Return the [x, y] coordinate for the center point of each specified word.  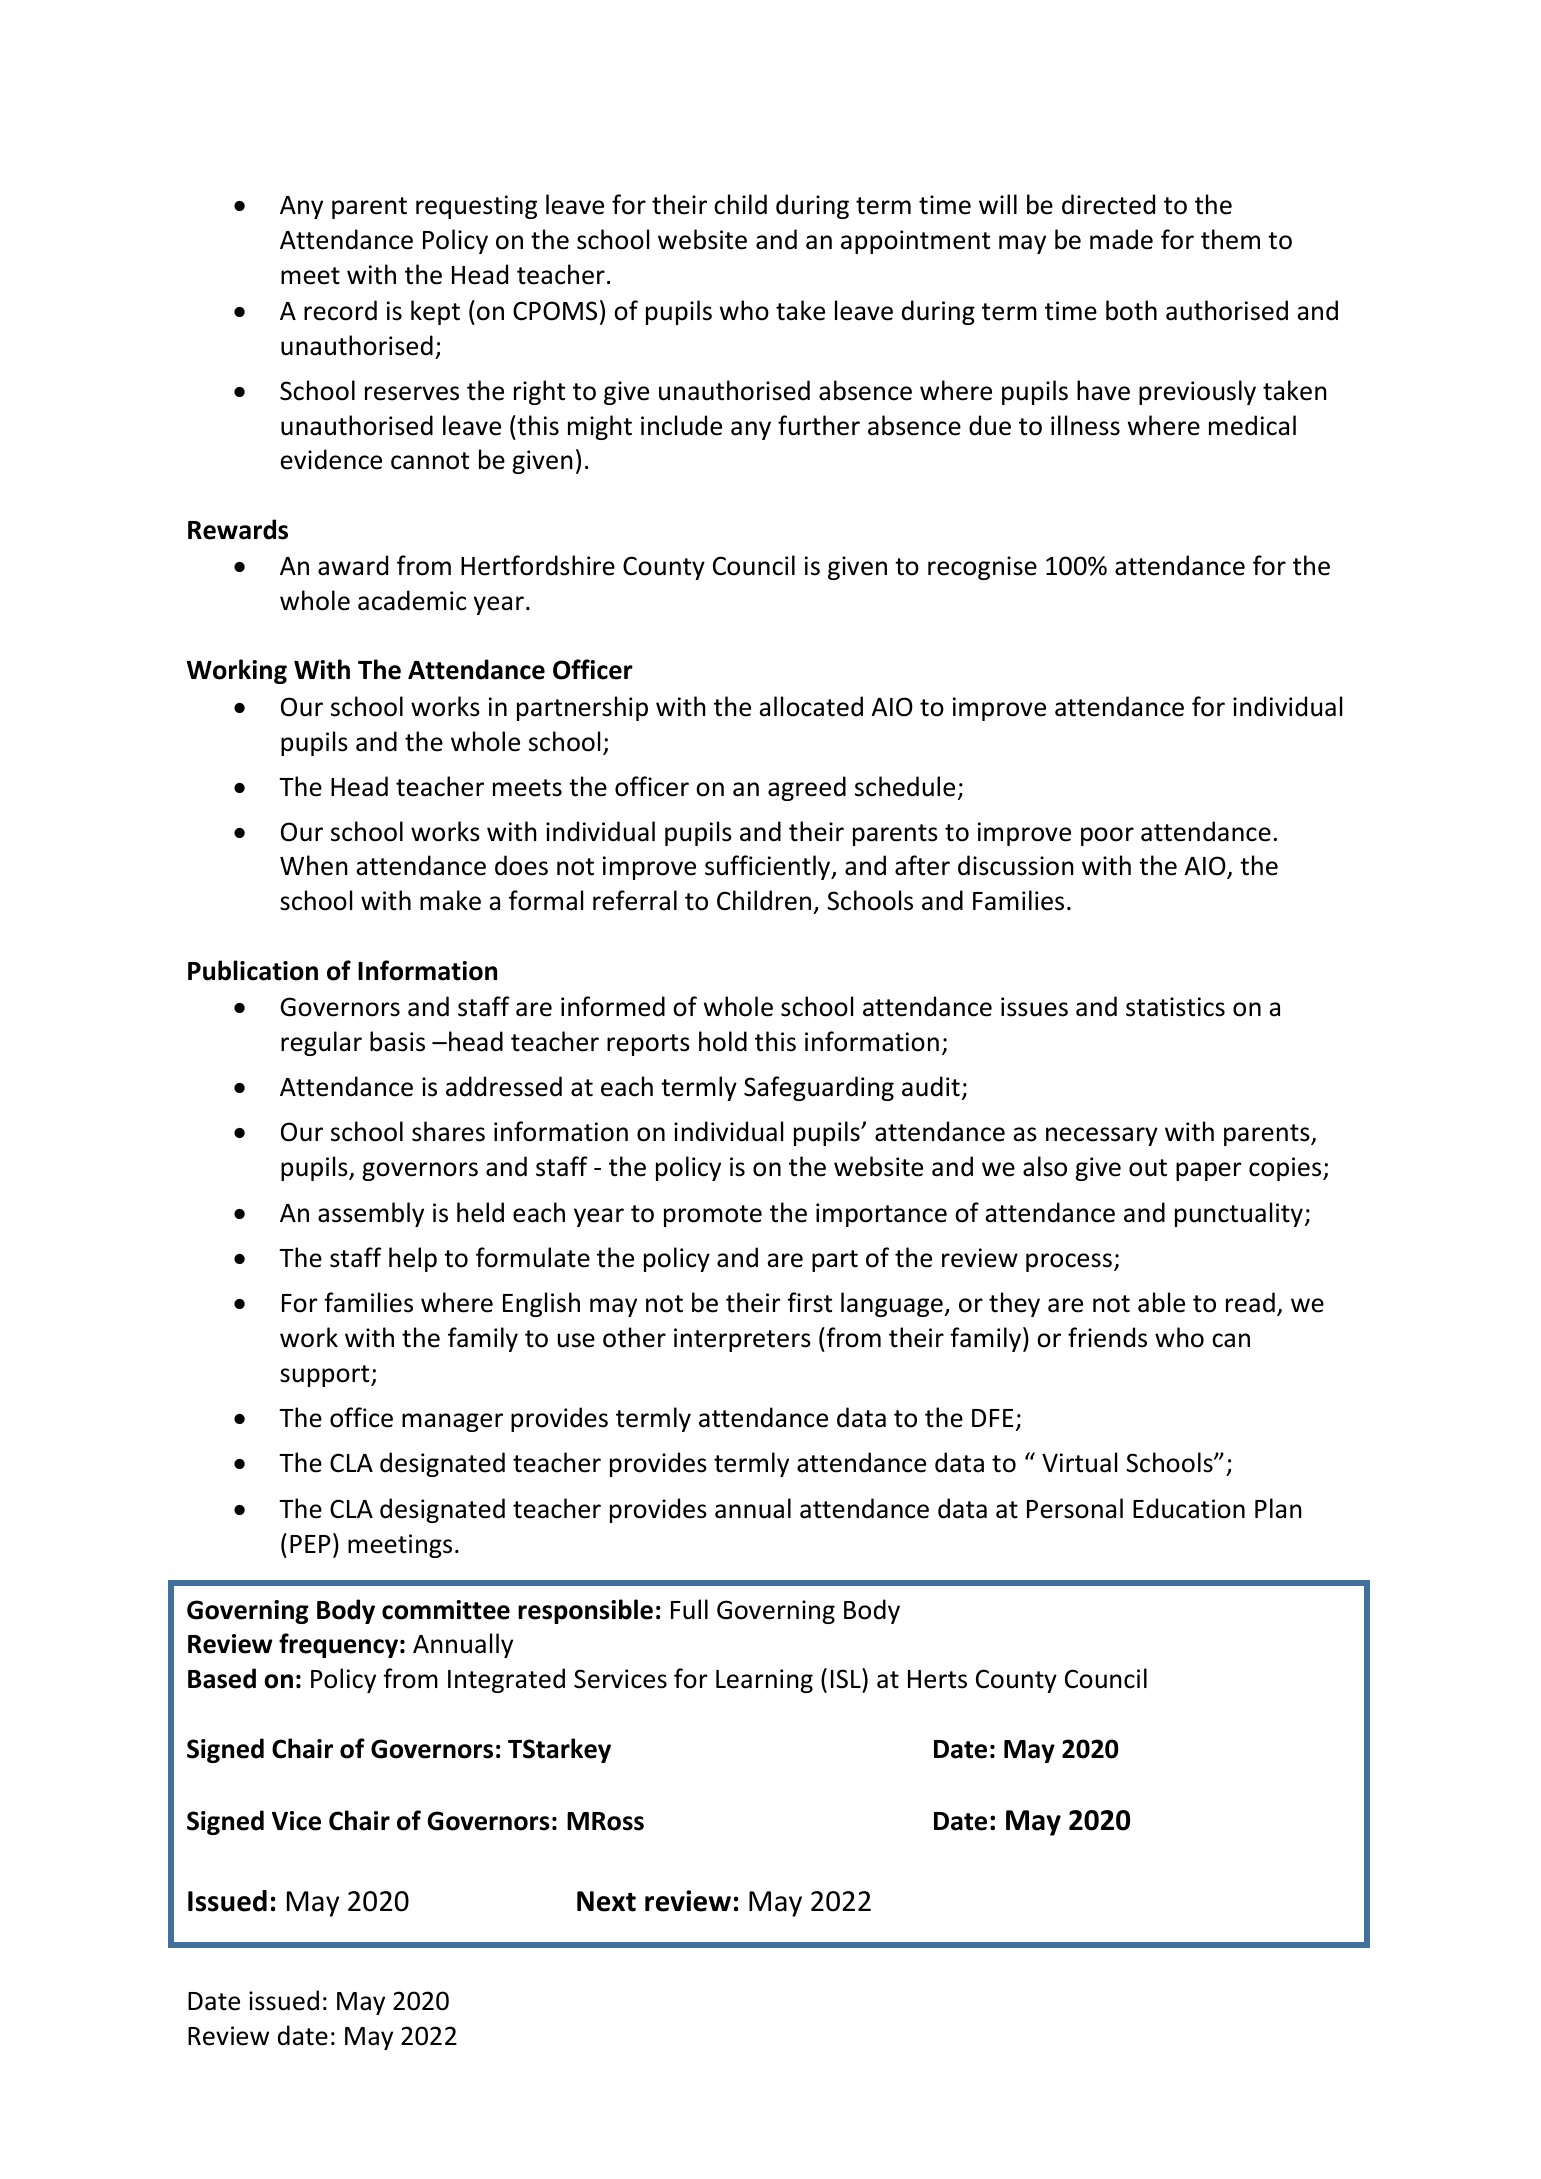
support [326, 1376]
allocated [811, 706]
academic [412, 600]
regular [321, 1043]
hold [723, 1041]
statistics [1175, 1007]
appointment [915, 242]
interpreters [742, 1340]
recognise [982, 568]
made [1121, 239]
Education [1189, 1508]
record [340, 310]
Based [222, 1678]
